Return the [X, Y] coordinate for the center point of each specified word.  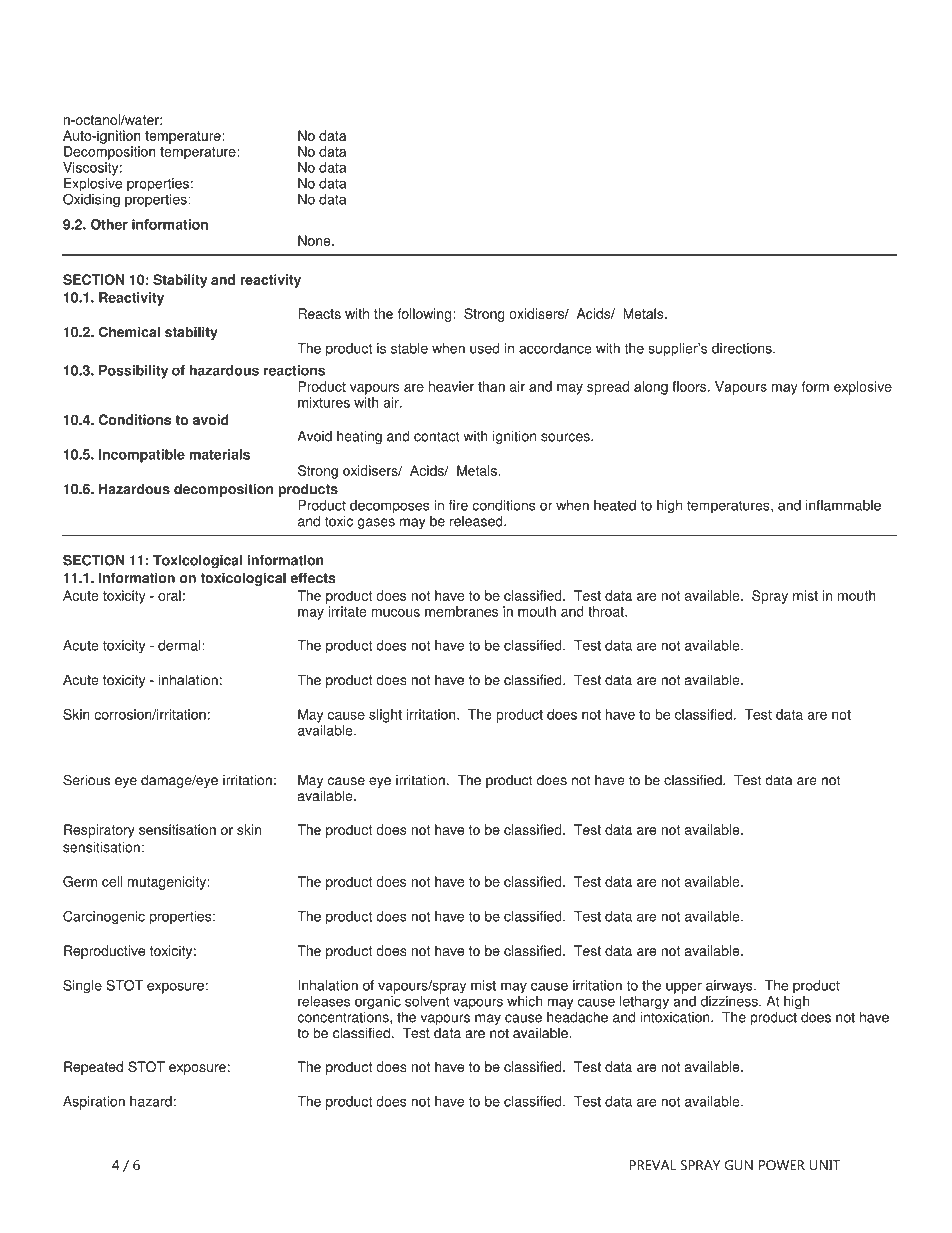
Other [109, 224]
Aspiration [94, 1103]
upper [684, 988]
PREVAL [652, 1165]
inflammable [843, 505]
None [315, 240]
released [477, 521]
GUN [739, 1165]
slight [385, 716]
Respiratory [99, 831]
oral [169, 595]
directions [743, 348]
